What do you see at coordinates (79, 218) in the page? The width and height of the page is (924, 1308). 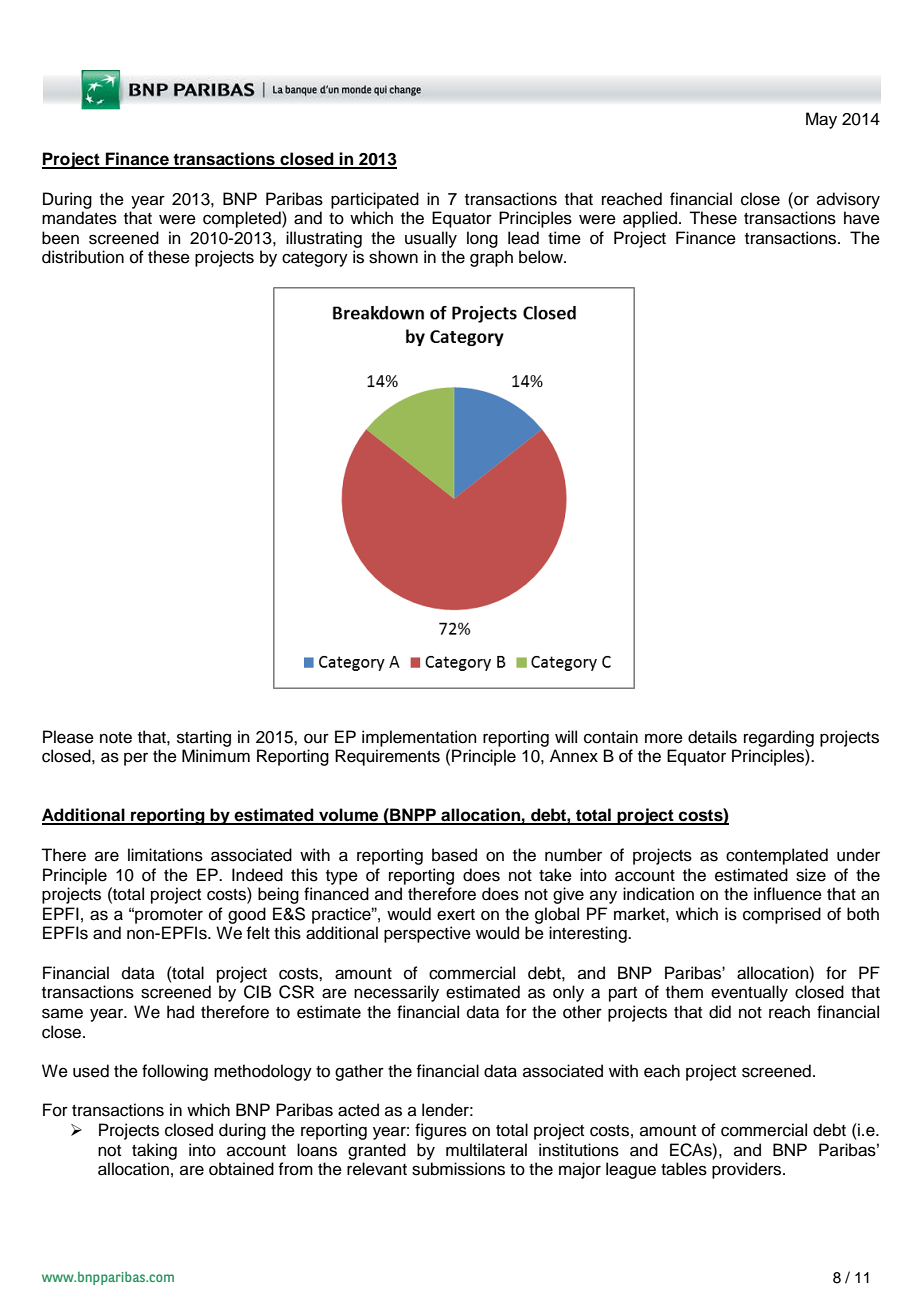 I see `mandates` at bounding box center [79, 218].
